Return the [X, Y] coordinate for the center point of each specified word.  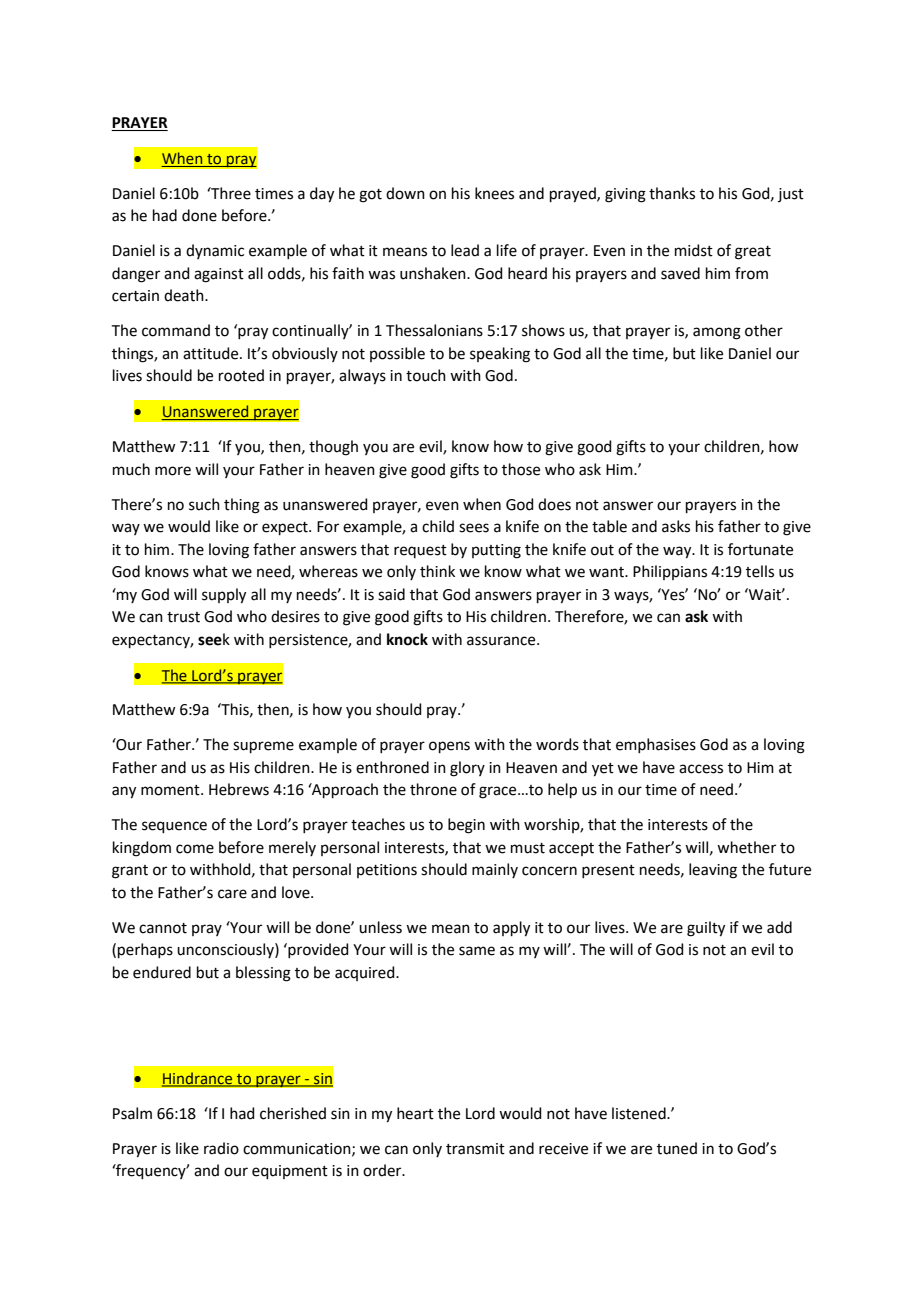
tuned [677, 1148]
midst [694, 250]
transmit [475, 1149]
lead [465, 250]
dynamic [215, 251]
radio [221, 1148]
